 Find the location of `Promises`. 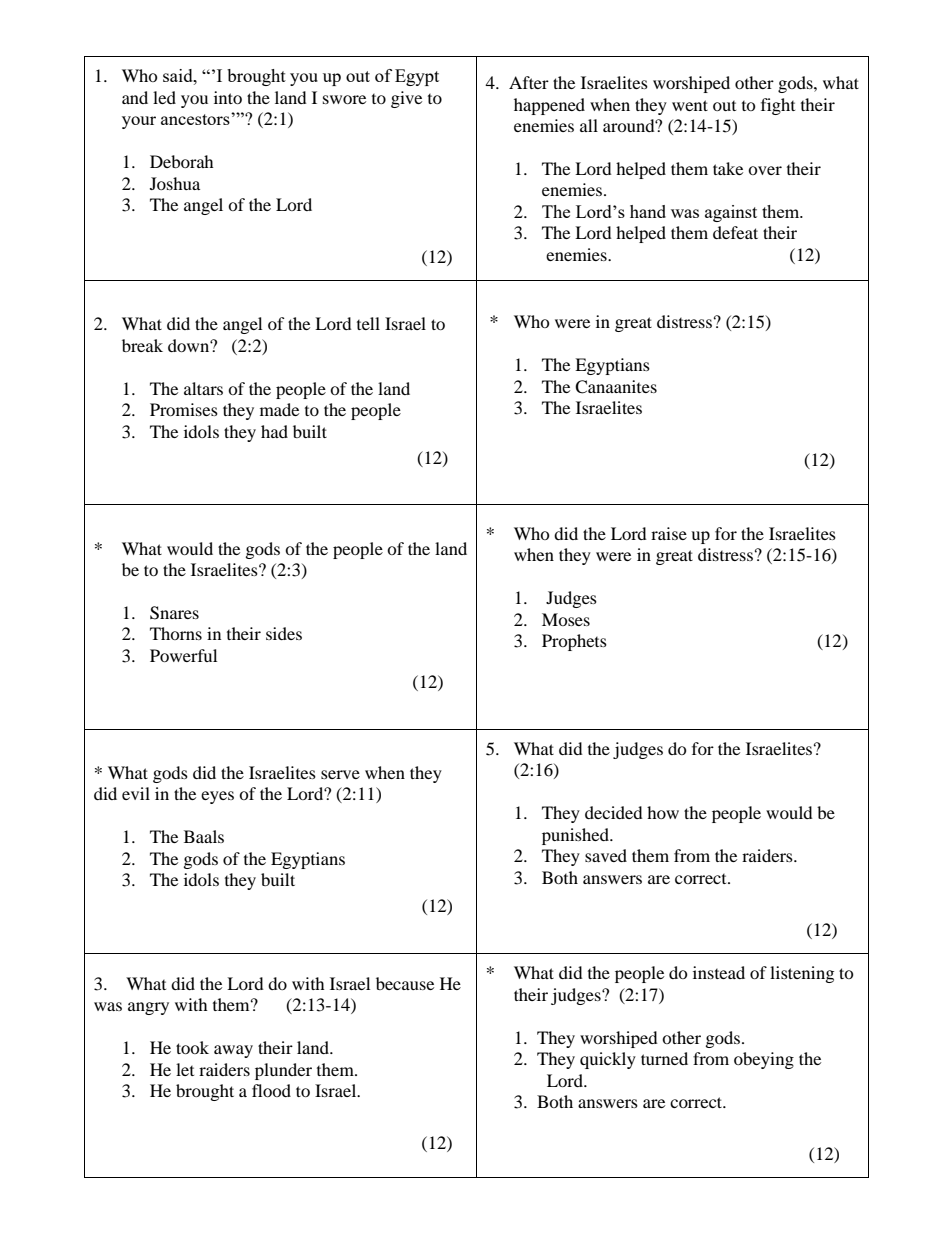

Promises is located at coordinates (184, 409).
